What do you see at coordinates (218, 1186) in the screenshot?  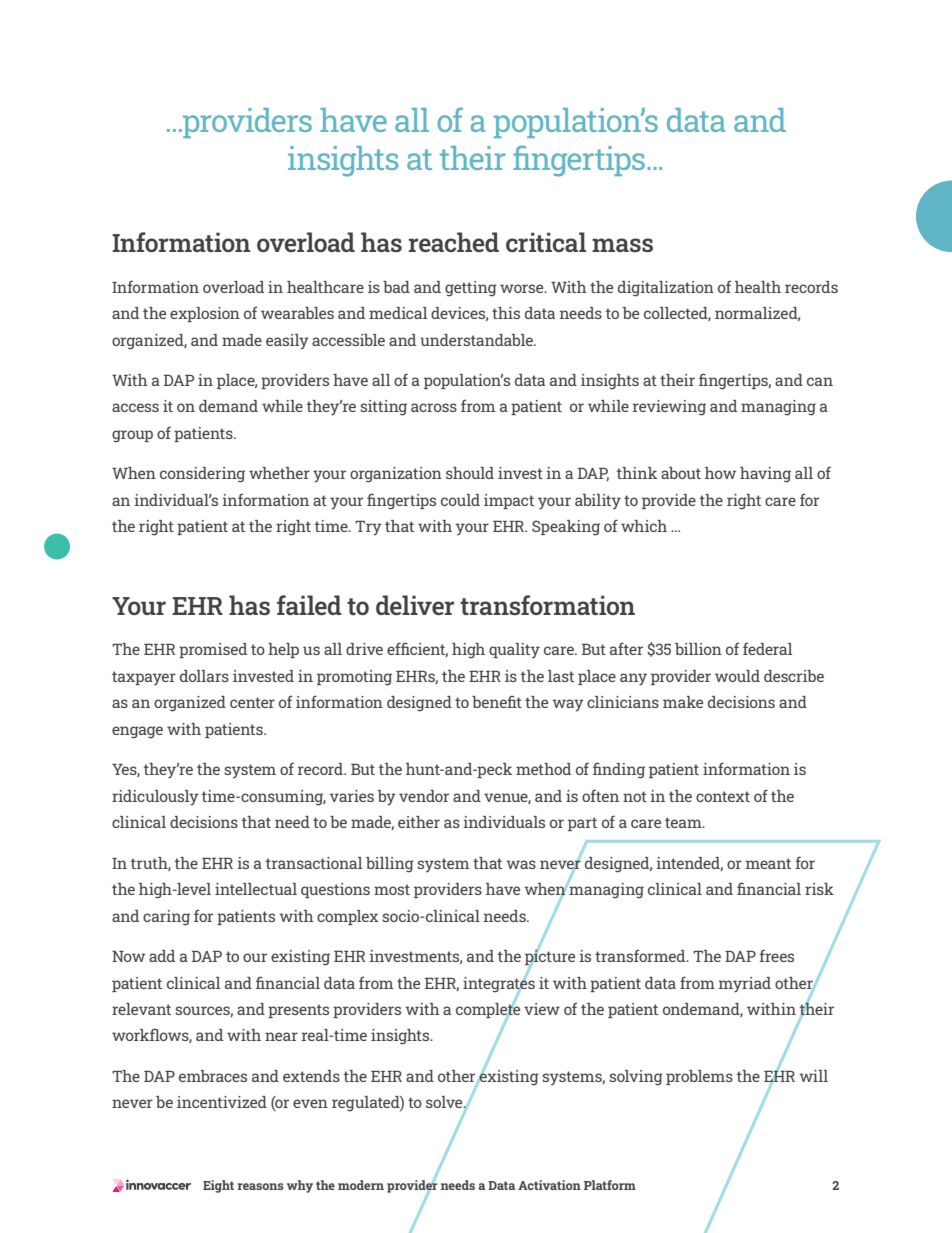 I see `Eight` at bounding box center [218, 1186].
